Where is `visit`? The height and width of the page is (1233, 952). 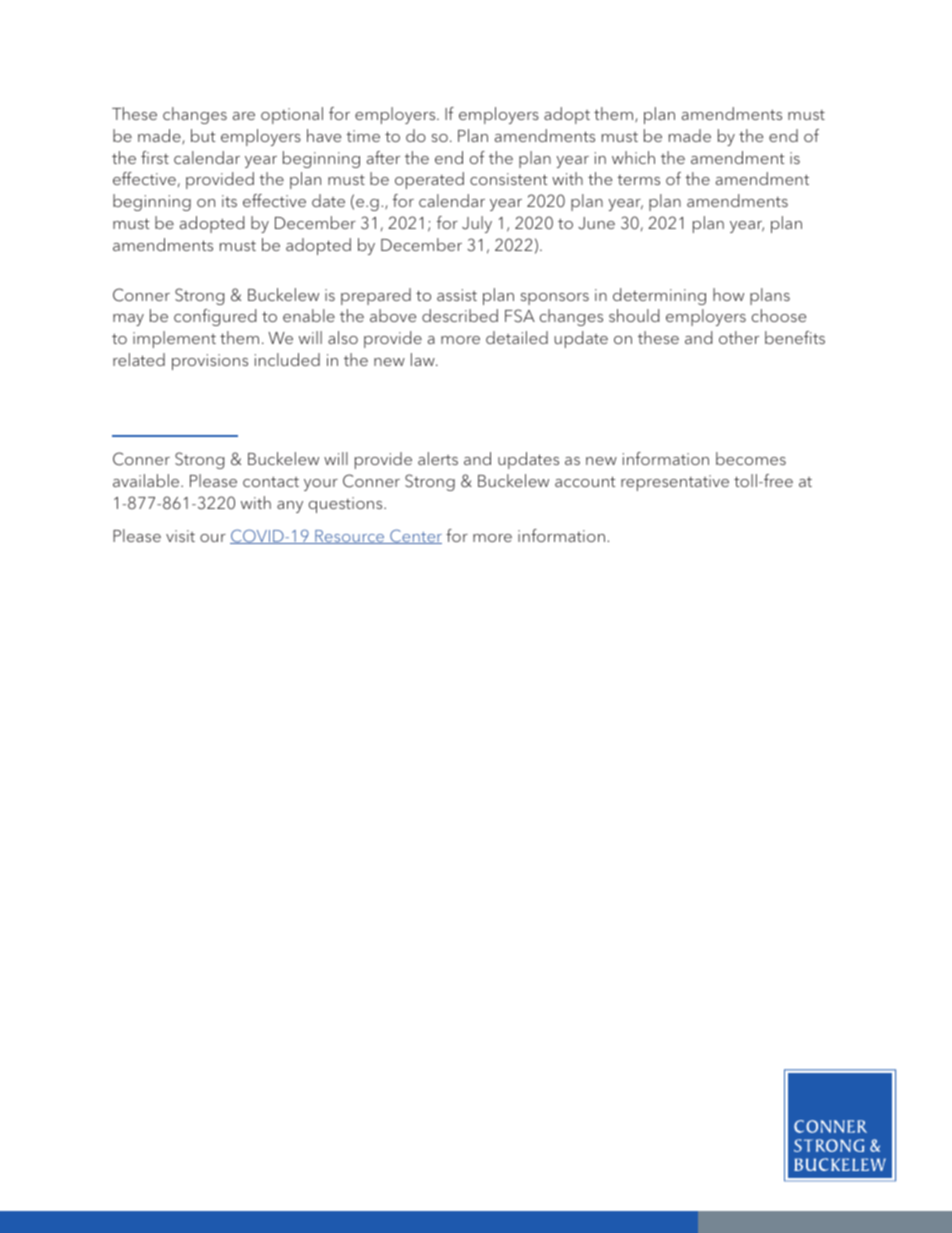 visit is located at coordinates (180, 536).
